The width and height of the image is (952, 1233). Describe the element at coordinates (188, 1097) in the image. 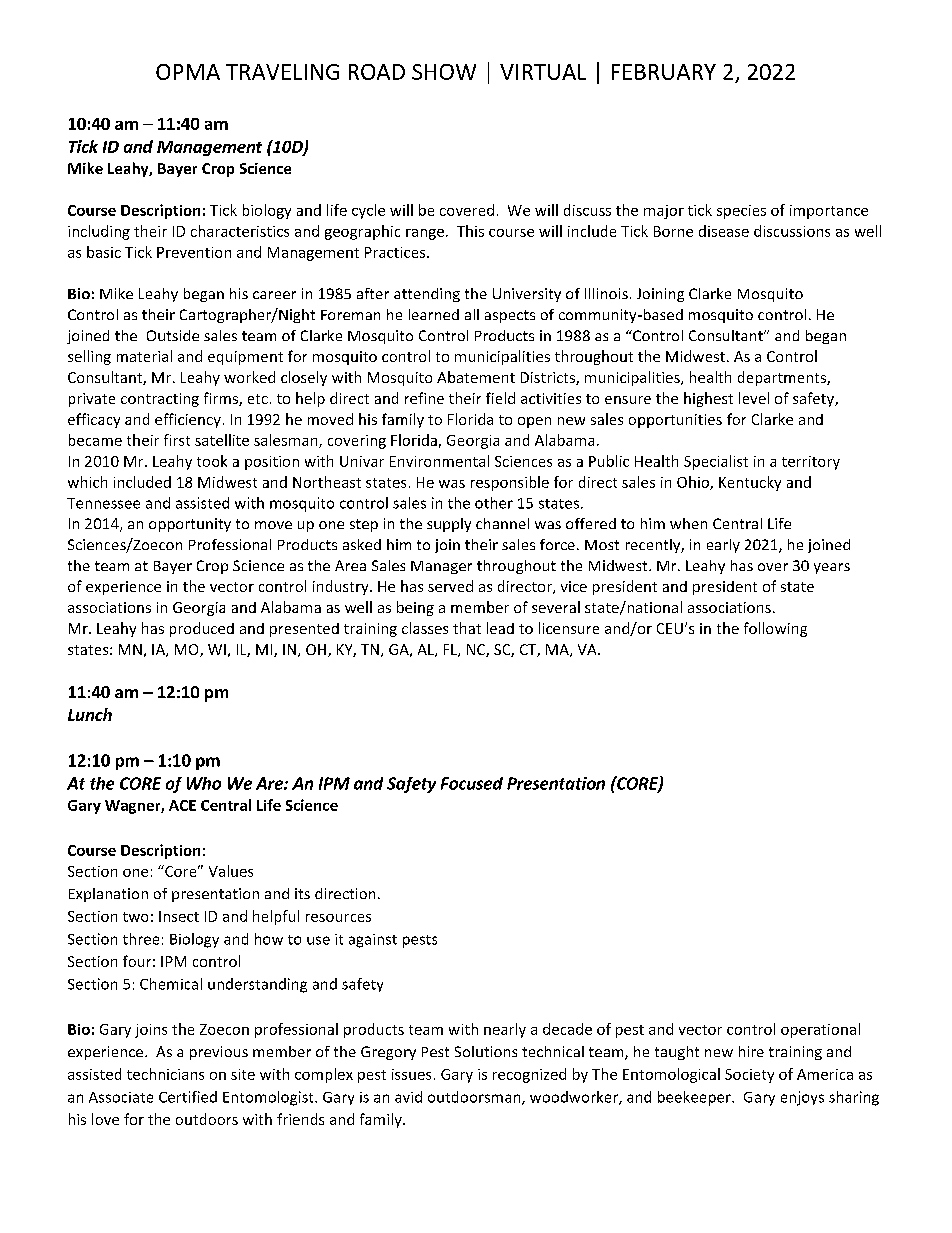

I see `Certified` at that location.
